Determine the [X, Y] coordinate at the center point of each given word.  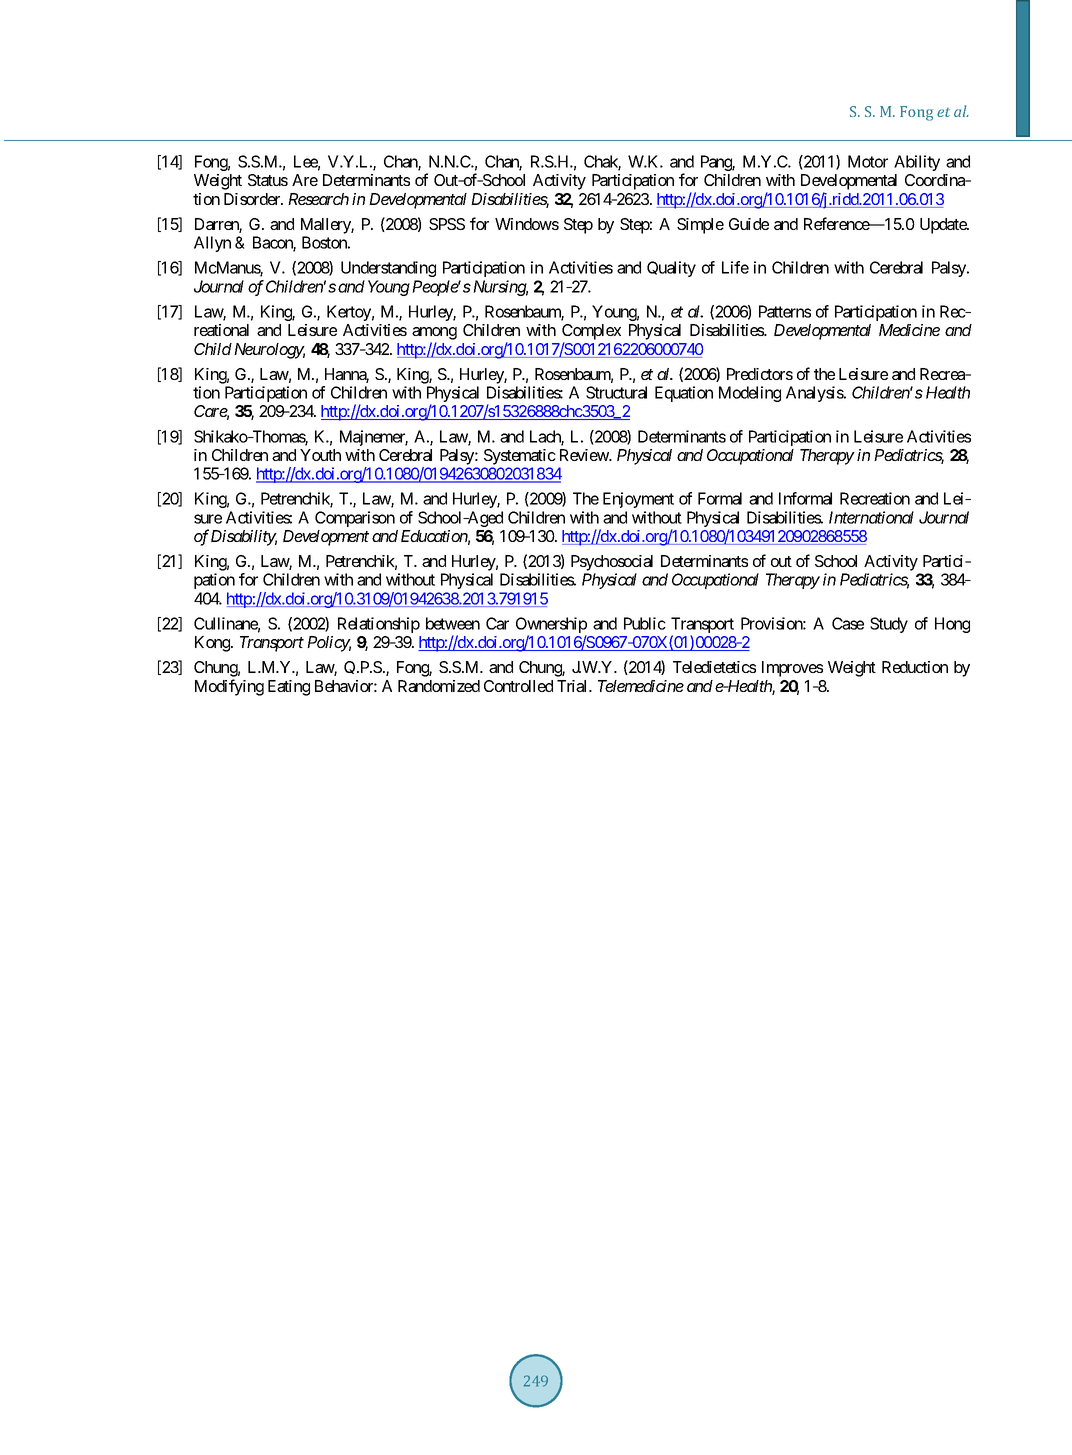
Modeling [750, 394]
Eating [289, 688]
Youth [320, 455]
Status [268, 180]
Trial [573, 686]
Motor [868, 161]
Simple [700, 226]
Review [585, 455]
